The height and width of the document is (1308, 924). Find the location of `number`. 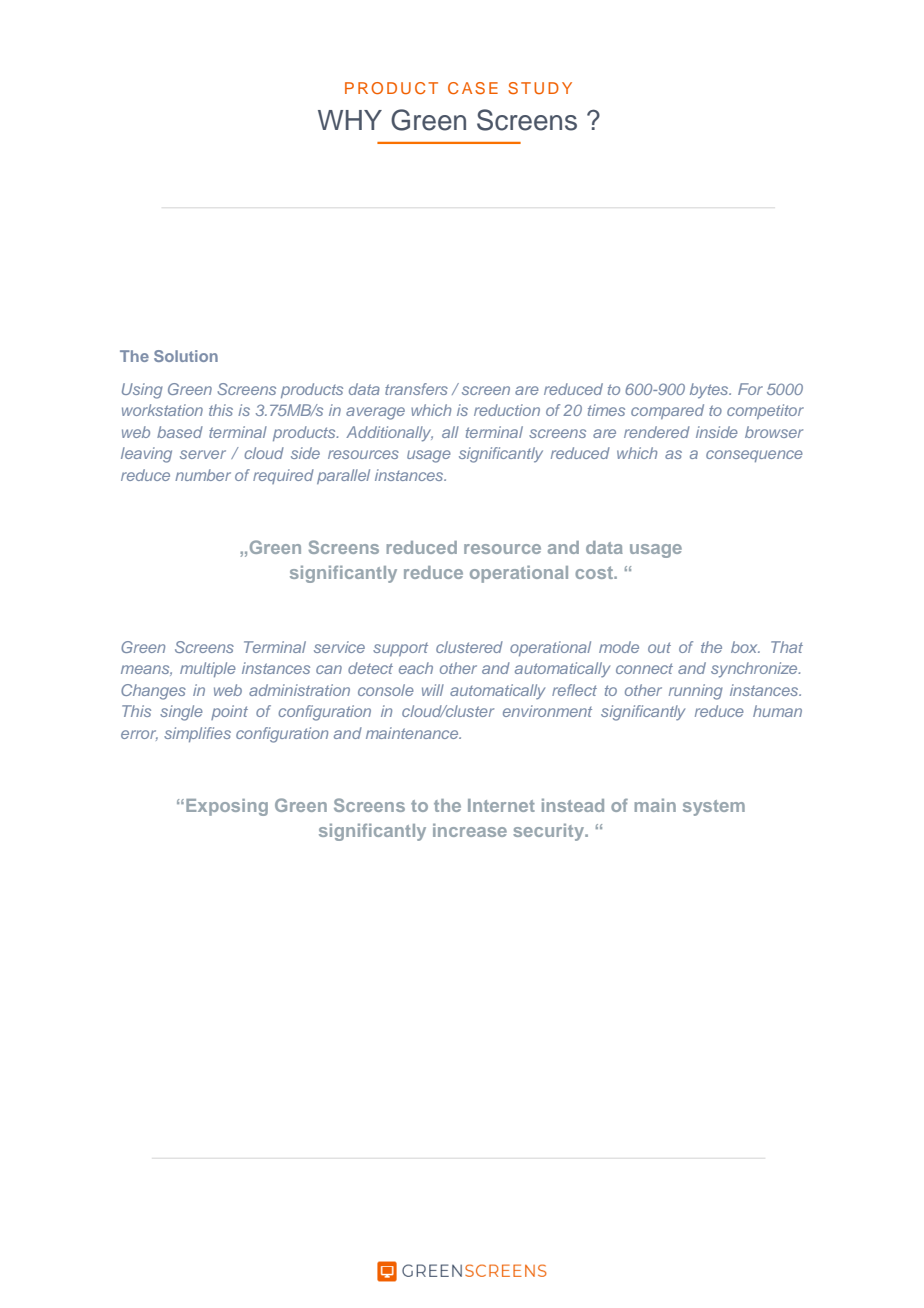

number is located at coordinates (203, 475).
